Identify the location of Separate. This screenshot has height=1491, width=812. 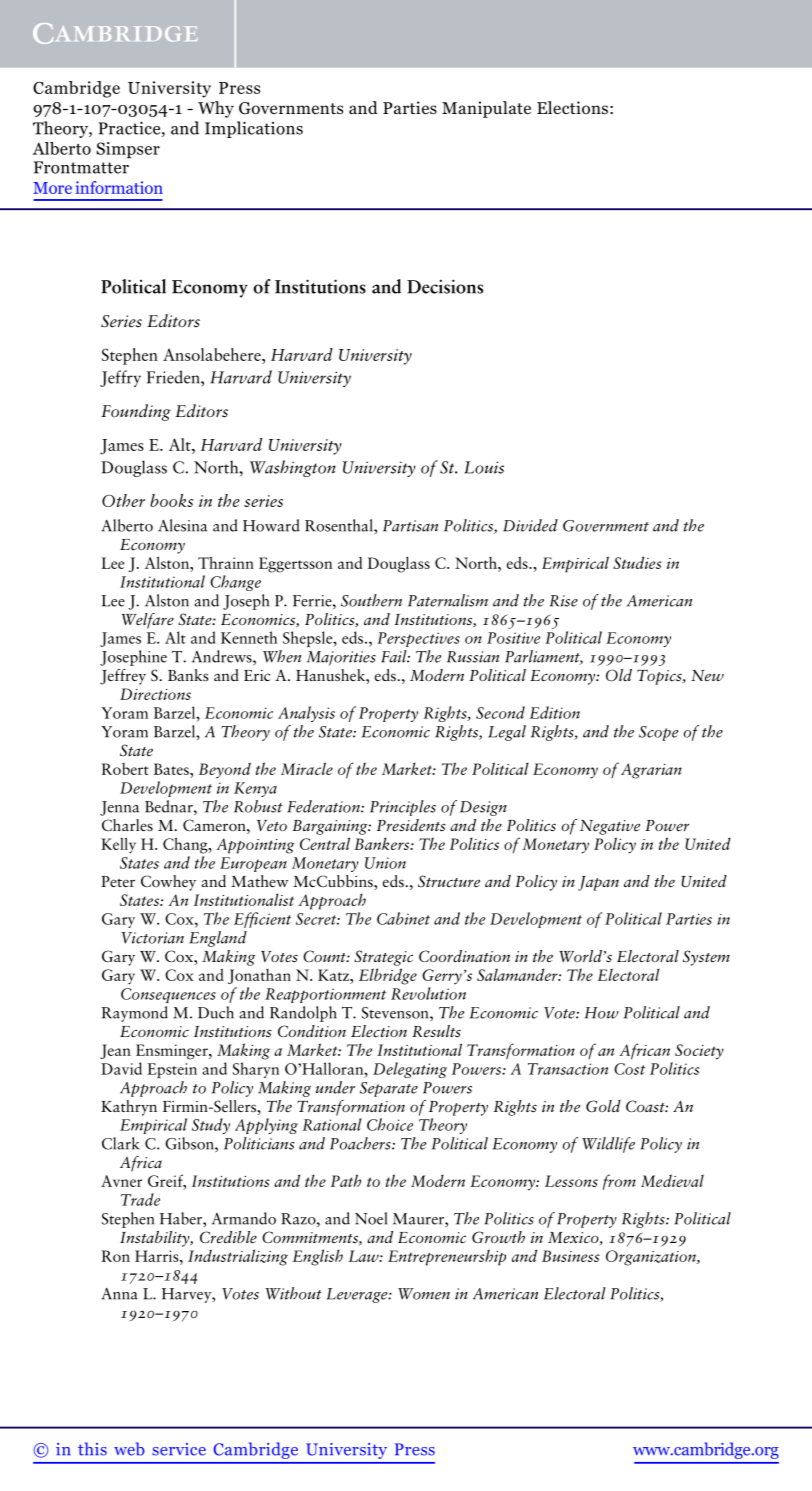
(389, 1089).
